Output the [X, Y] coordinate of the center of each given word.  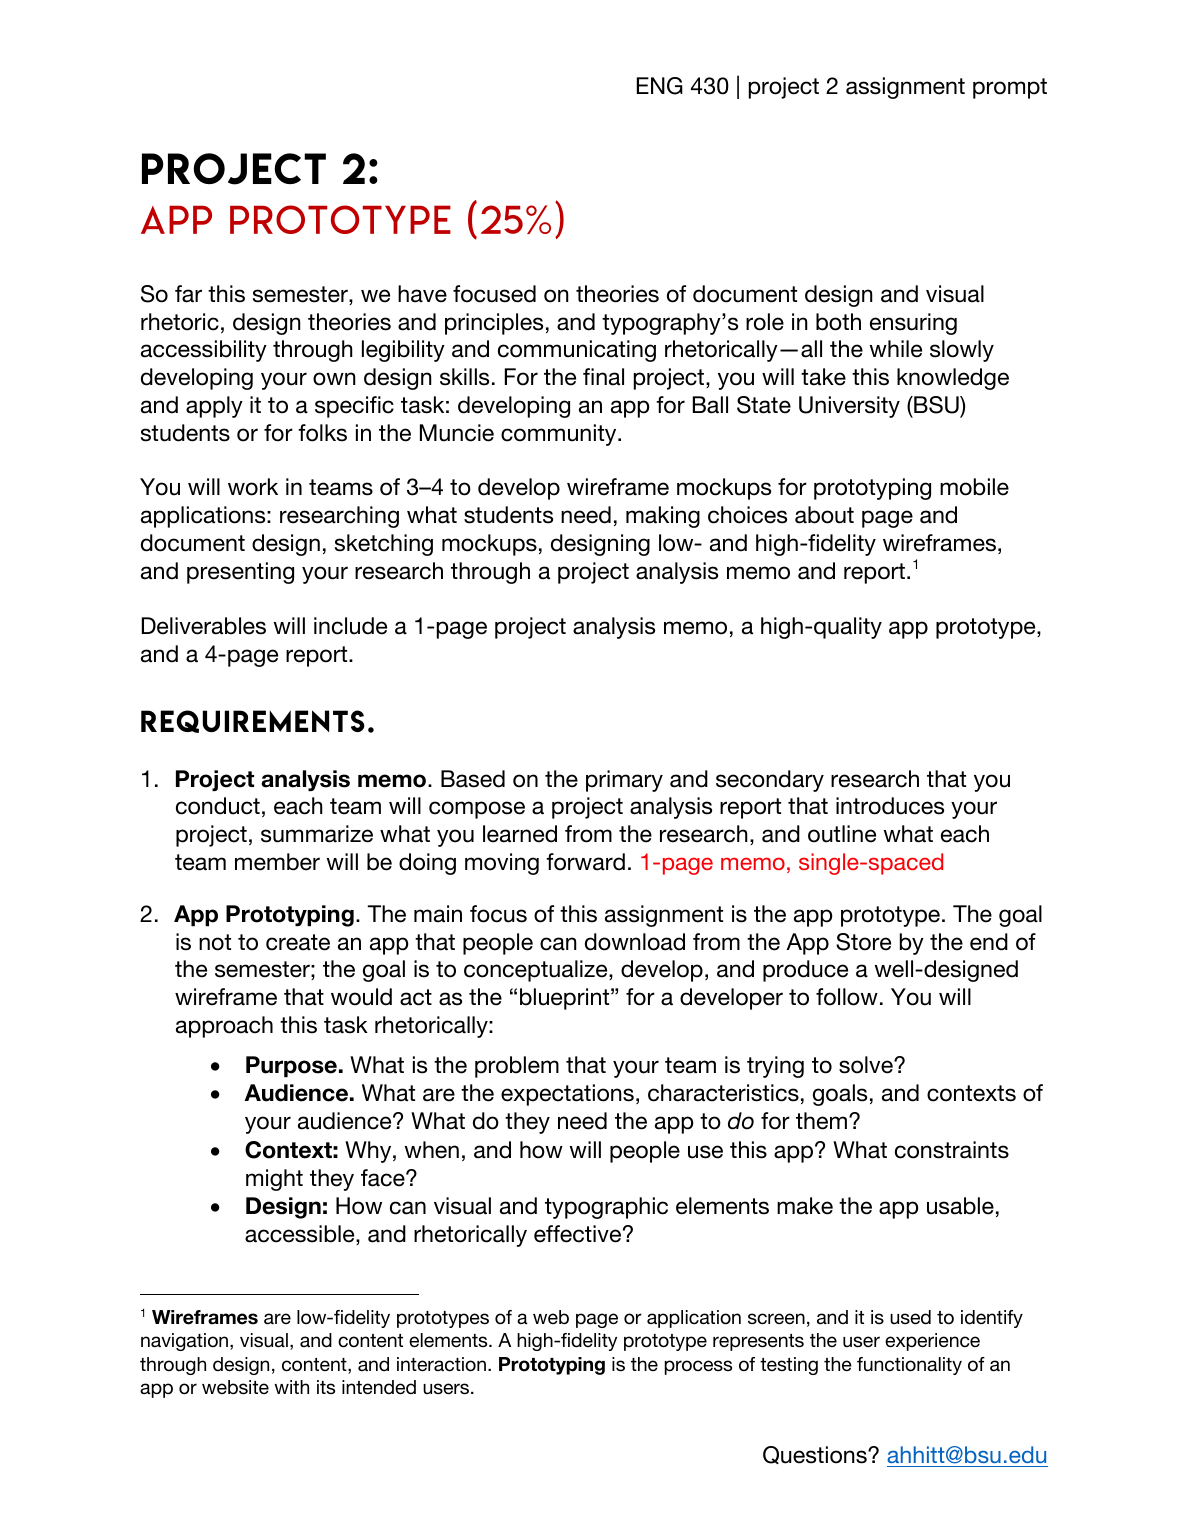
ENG [660, 86]
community [560, 435]
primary [624, 781]
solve [867, 1065]
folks [322, 433]
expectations [567, 1095]
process [698, 1367]
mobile [974, 487]
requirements [253, 721]
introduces [890, 806]
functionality [909, 1366]
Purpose [291, 1067]
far [188, 294]
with [291, 1387]
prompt [1010, 88]
